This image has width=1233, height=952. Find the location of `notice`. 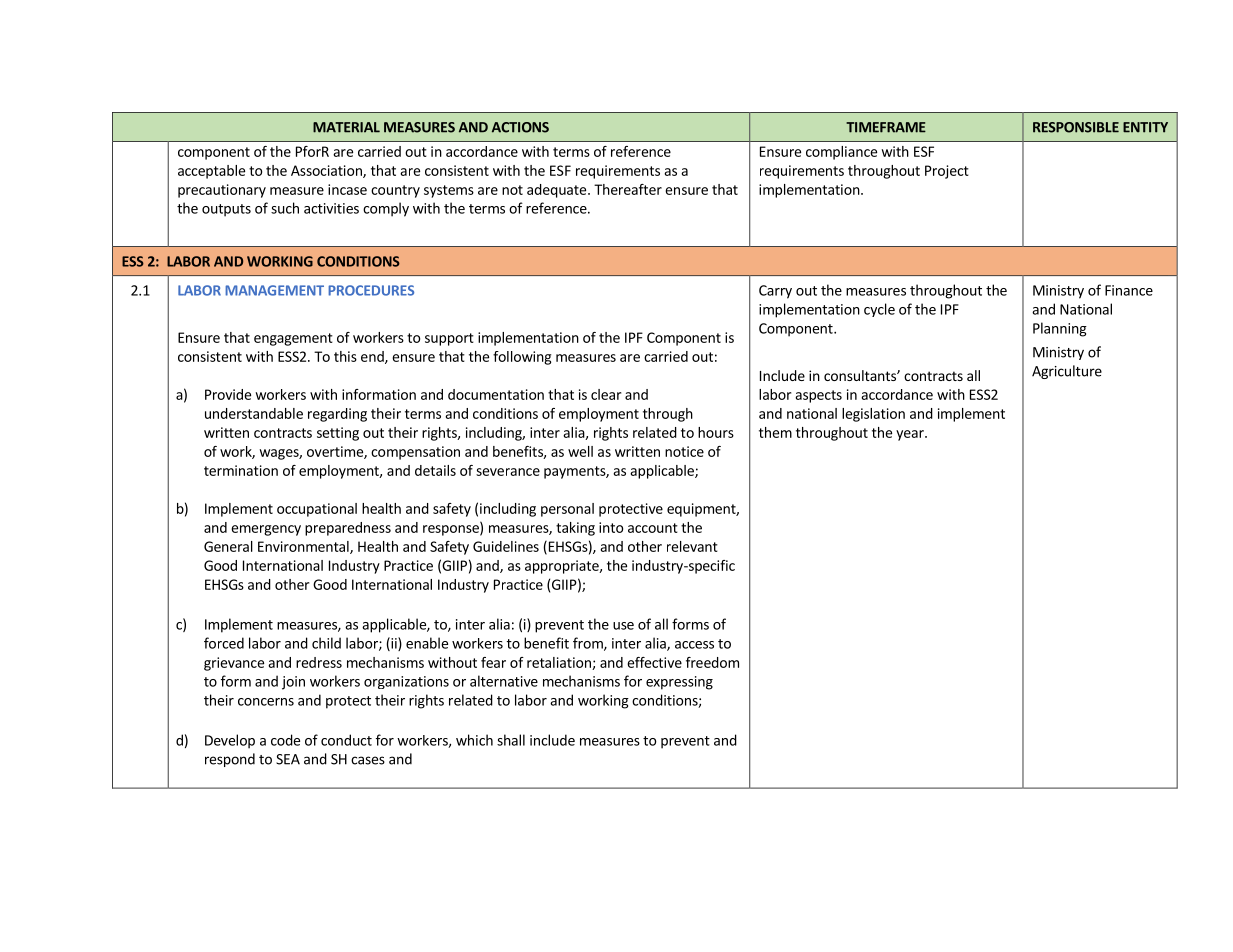

notice is located at coordinates (684, 451).
